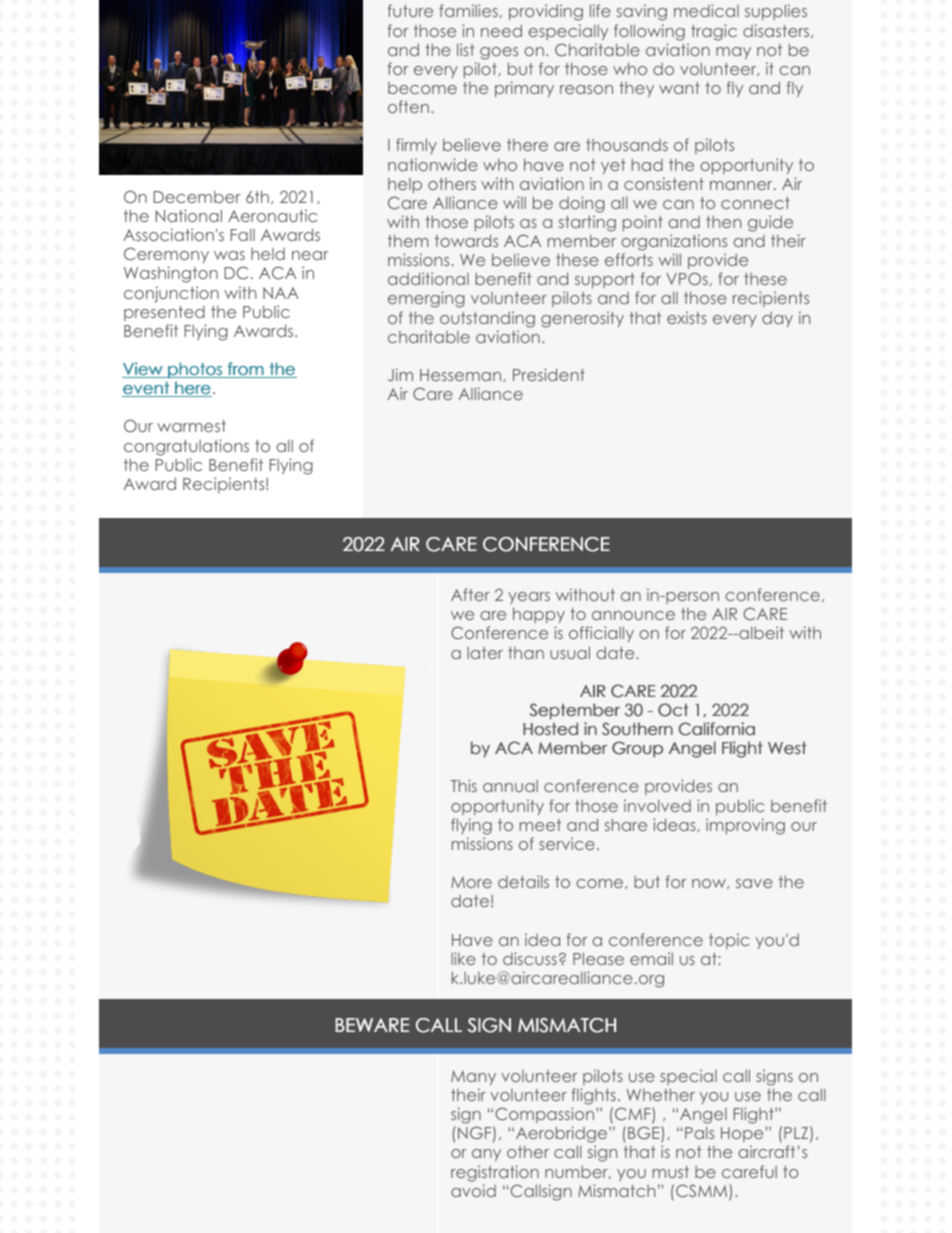 This page has height=1233, width=952. I want to click on exists, so click(687, 317).
